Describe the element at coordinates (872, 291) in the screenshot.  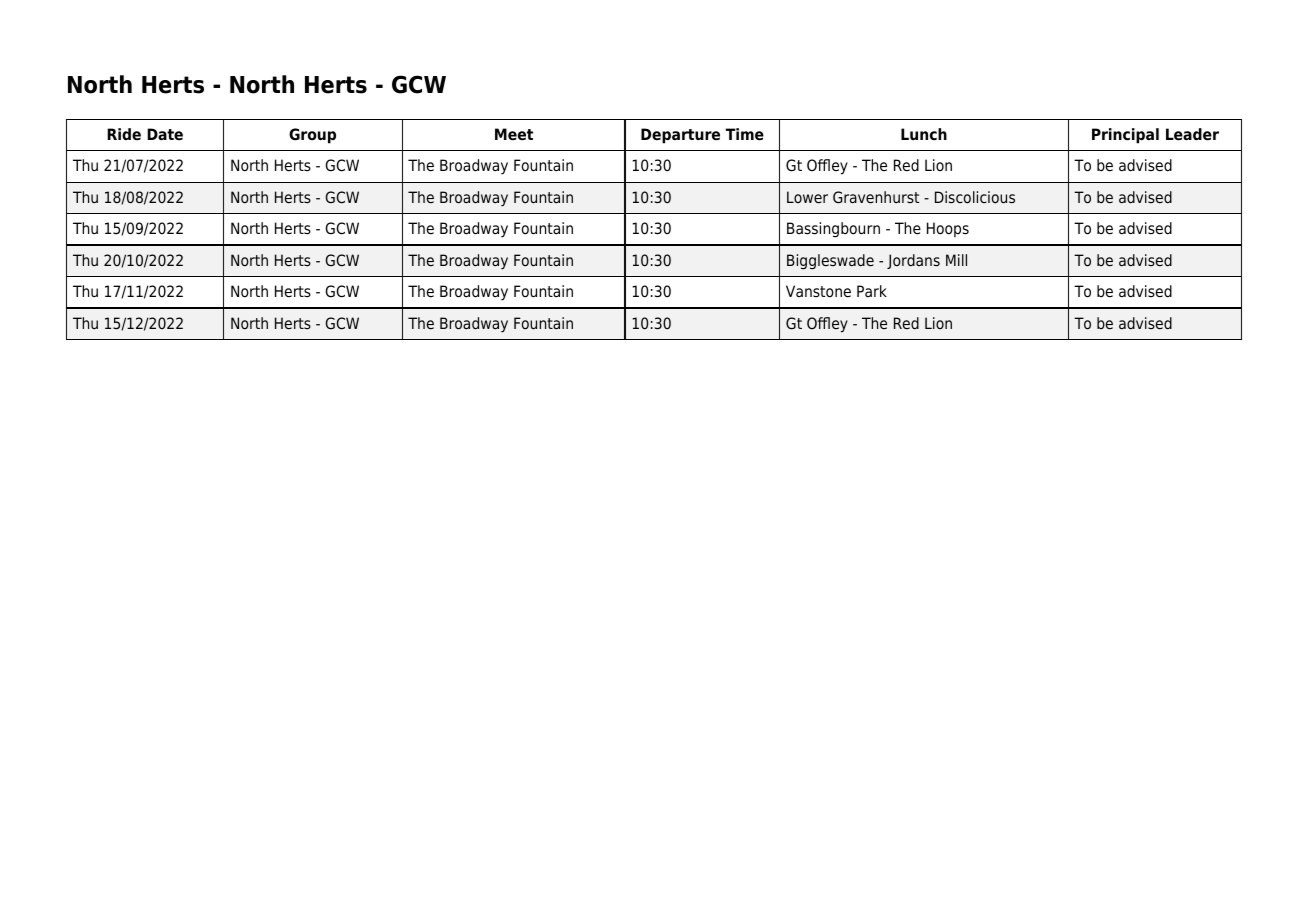
I see `Park` at that location.
